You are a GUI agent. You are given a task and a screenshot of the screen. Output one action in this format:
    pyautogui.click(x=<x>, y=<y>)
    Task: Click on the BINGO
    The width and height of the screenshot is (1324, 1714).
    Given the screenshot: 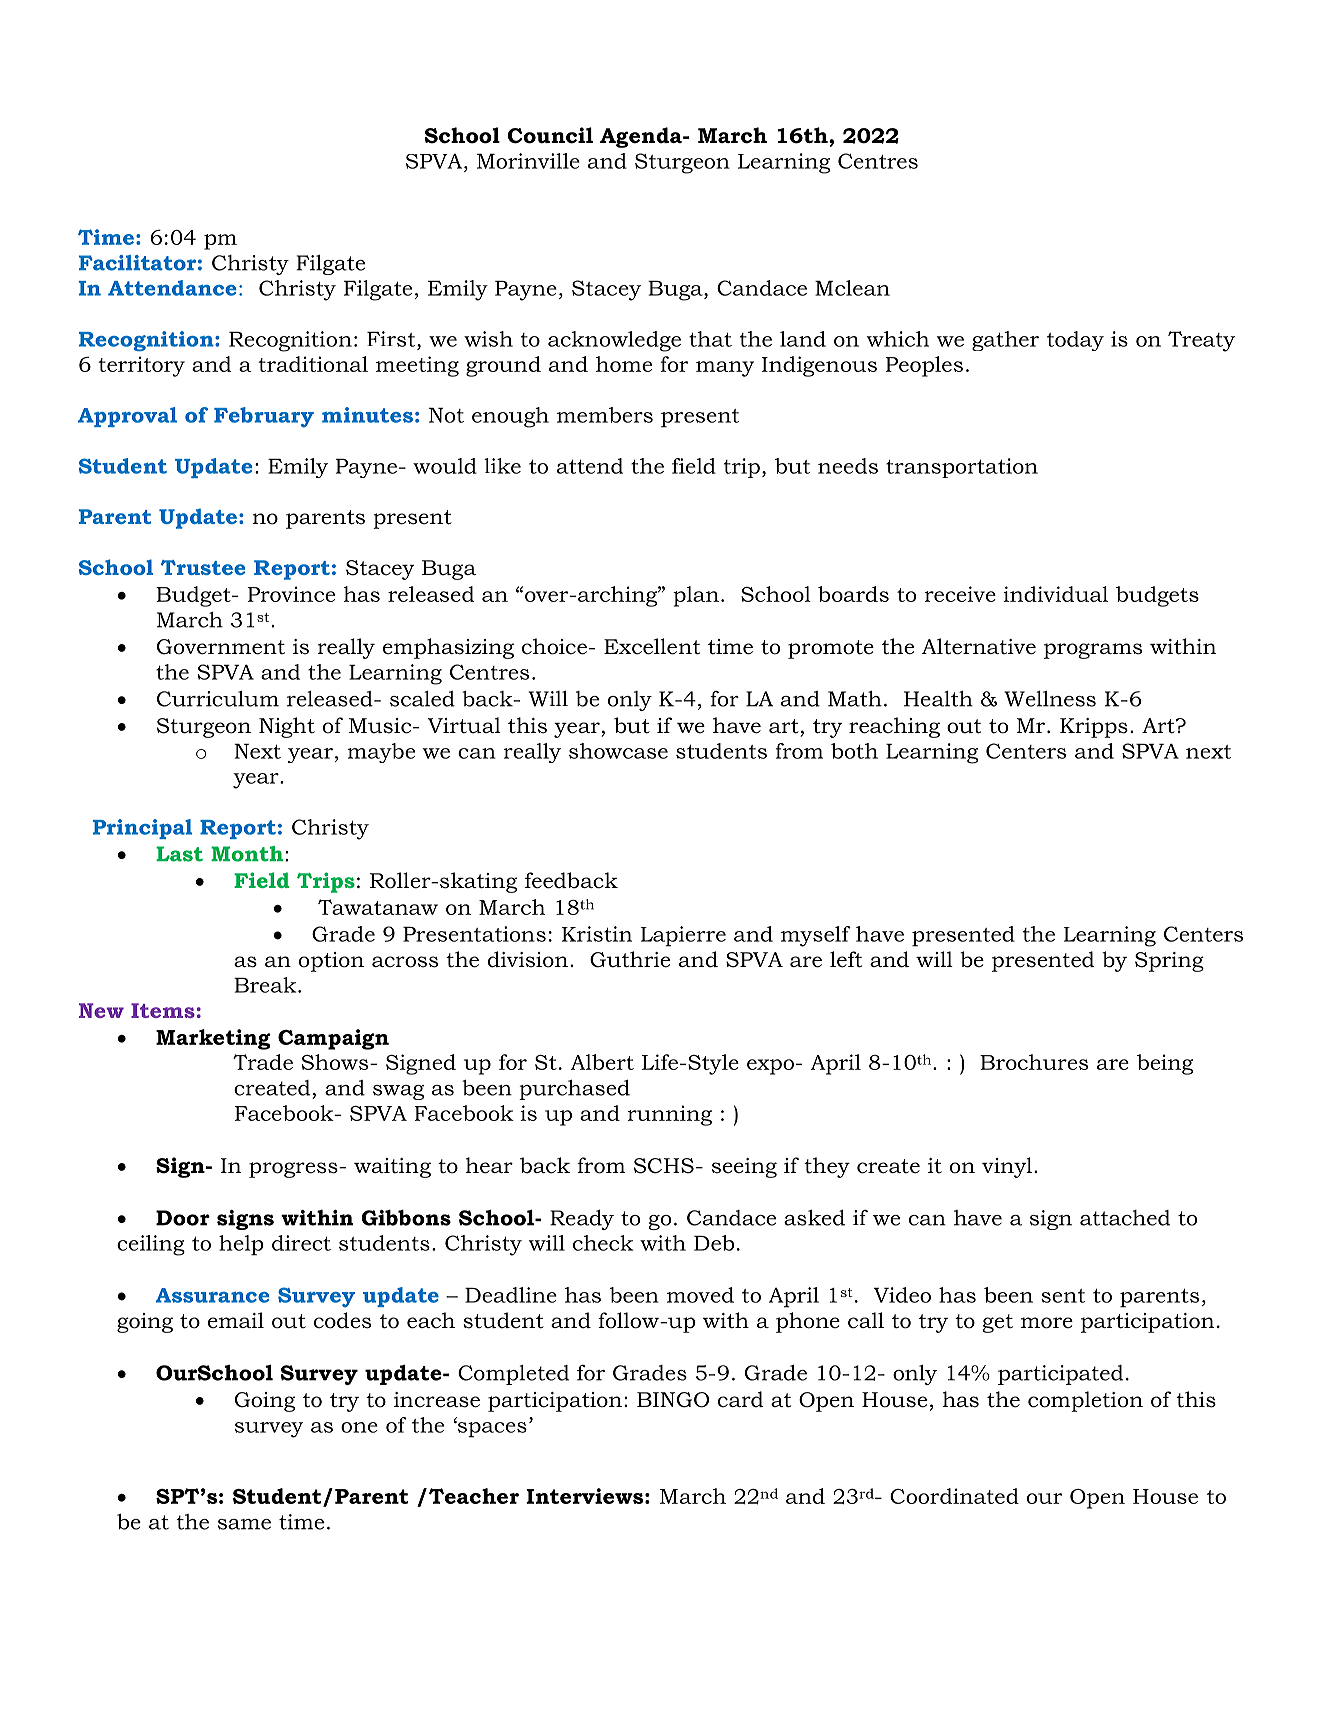 What is the action you would take?
    pyautogui.click(x=673, y=1400)
